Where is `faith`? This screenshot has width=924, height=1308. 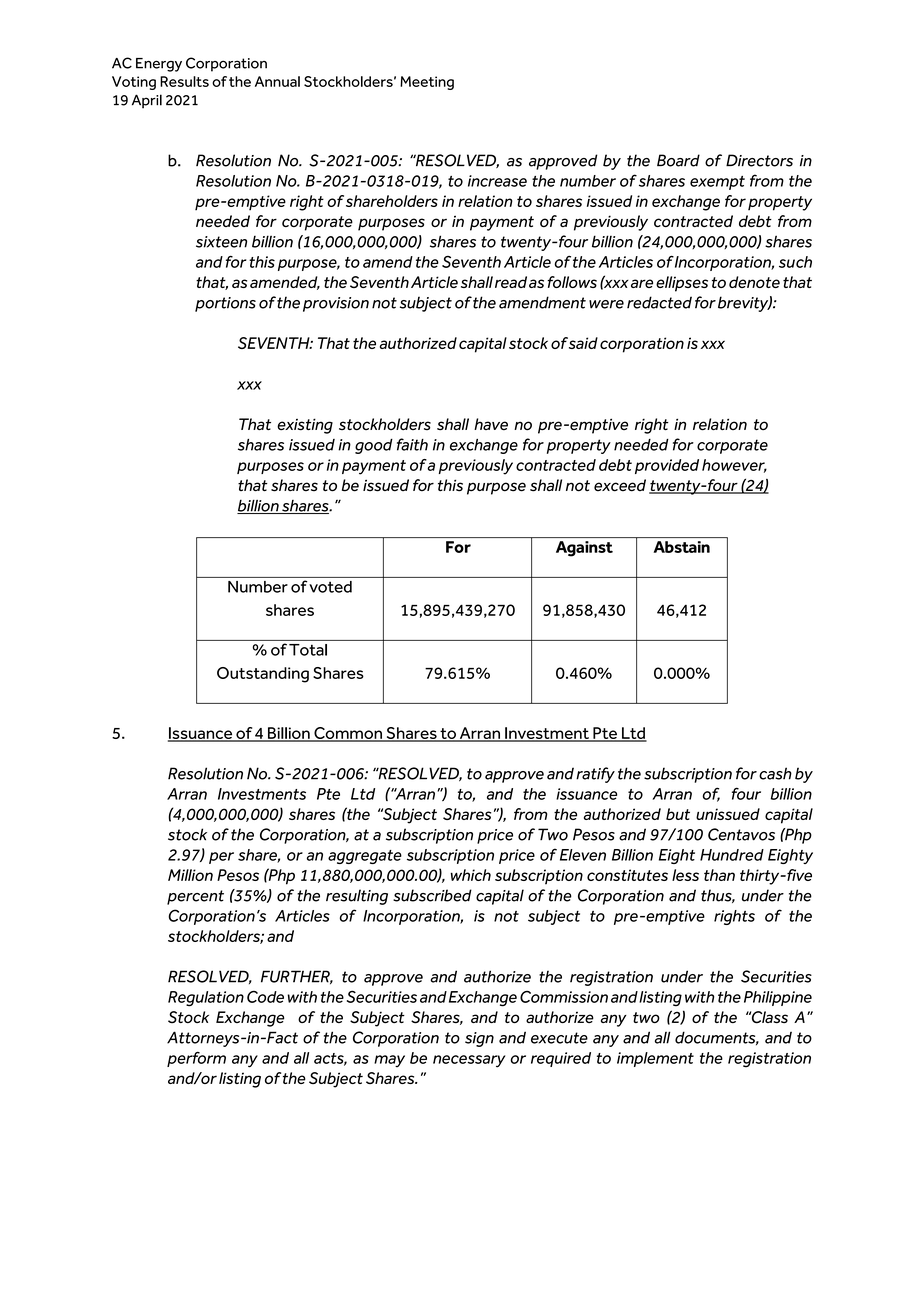
faith is located at coordinates (412, 444).
